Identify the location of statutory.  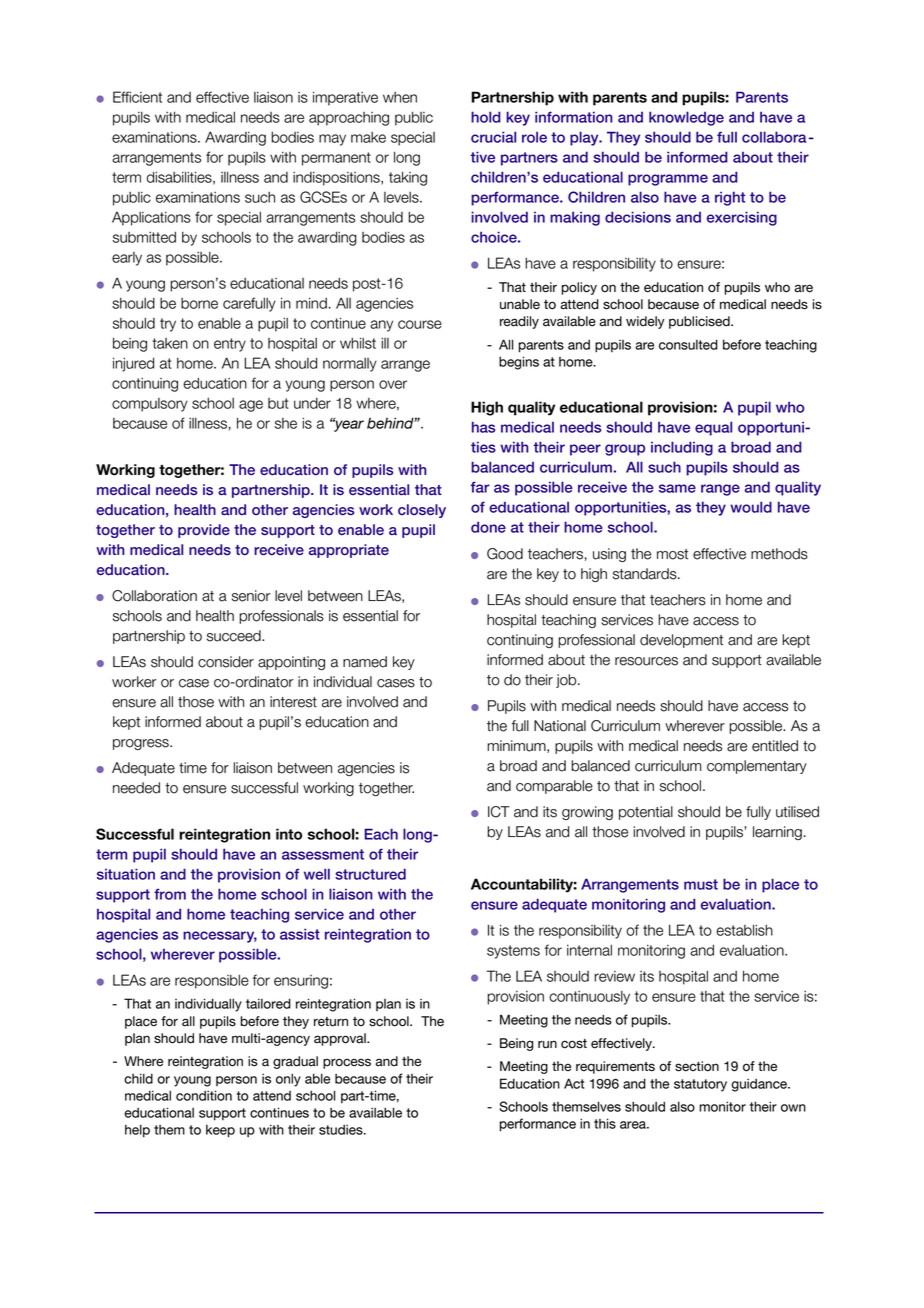
(700, 1085).
